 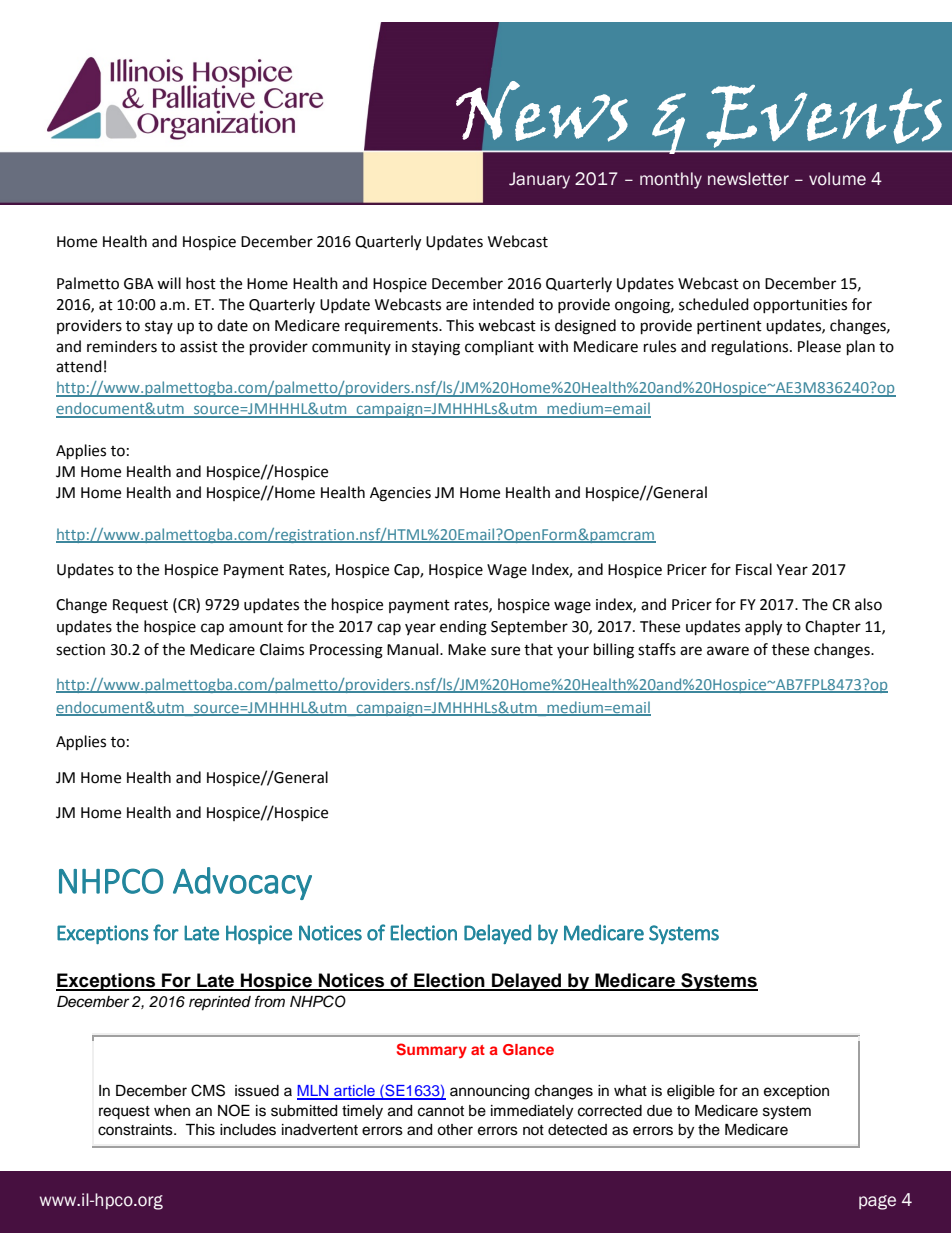 I want to click on will, so click(x=169, y=283).
